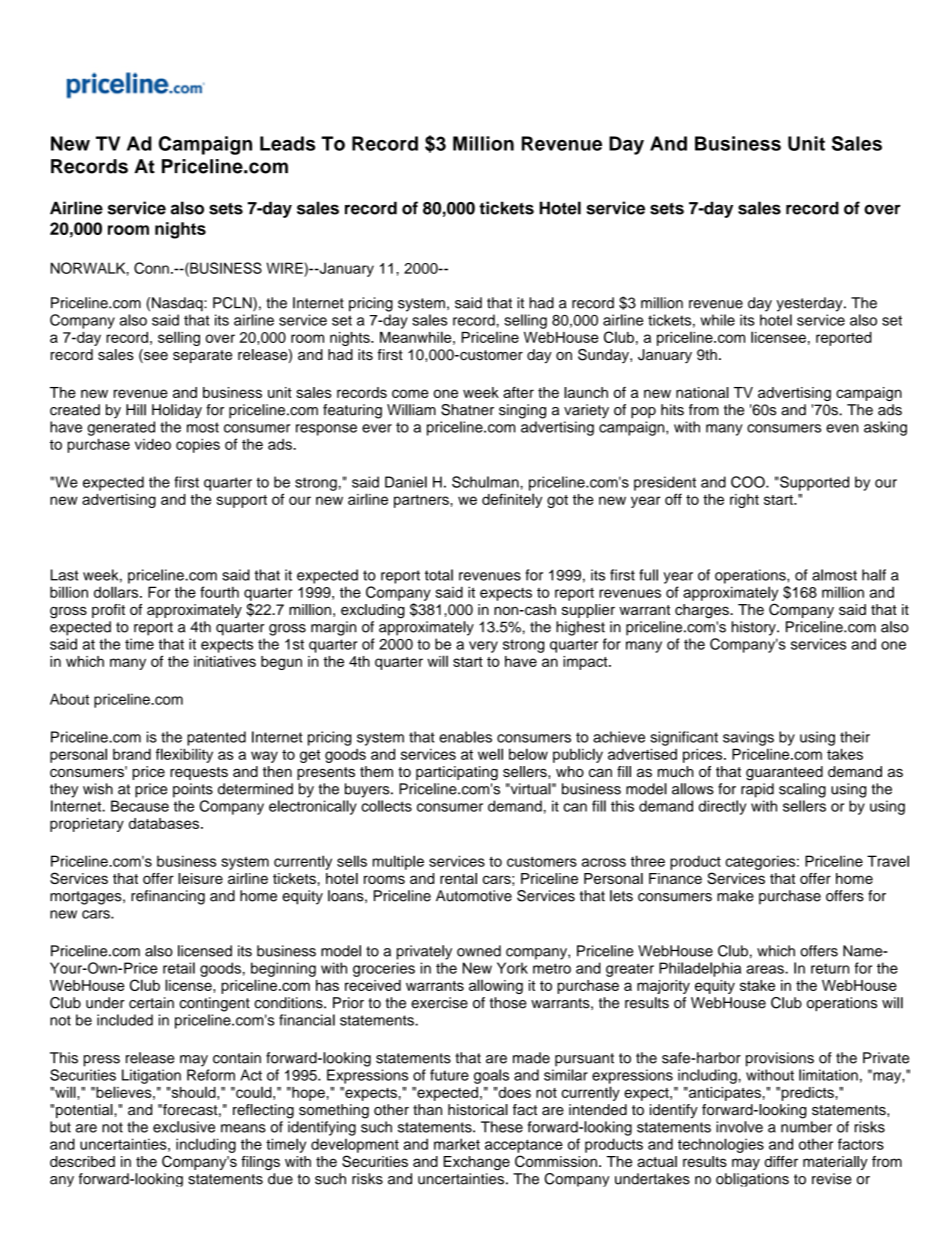 This screenshot has width=952, height=1233. I want to click on Leads, so click(287, 143).
